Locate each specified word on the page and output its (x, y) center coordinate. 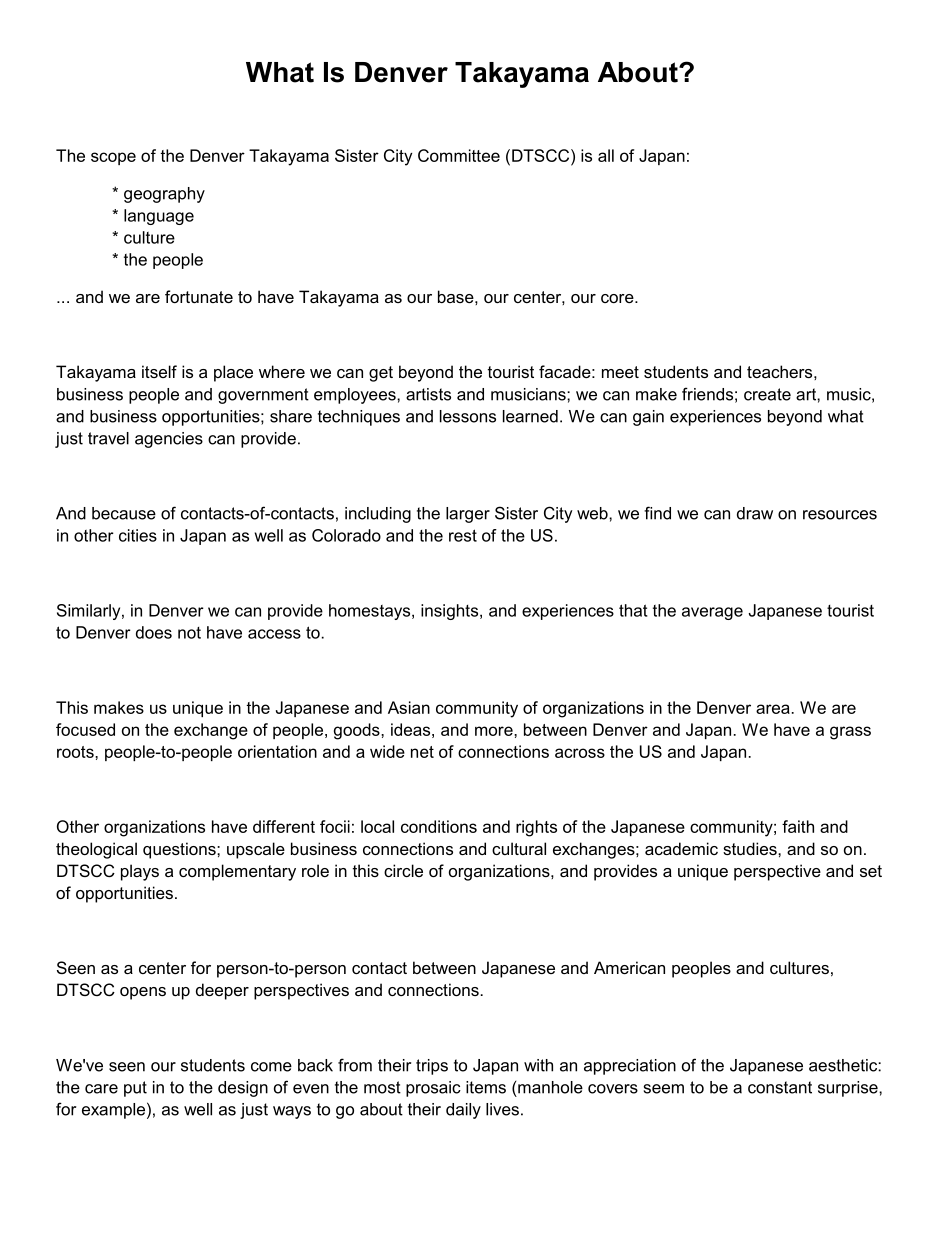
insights (451, 612)
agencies (169, 440)
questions (180, 850)
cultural (519, 848)
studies (751, 848)
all (606, 155)
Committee (459, 155)
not (189, 633)
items (486, 1087)
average (712, 613)
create (767, 394)
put (135, 1089)
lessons (468, 416)
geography (164, 195)
